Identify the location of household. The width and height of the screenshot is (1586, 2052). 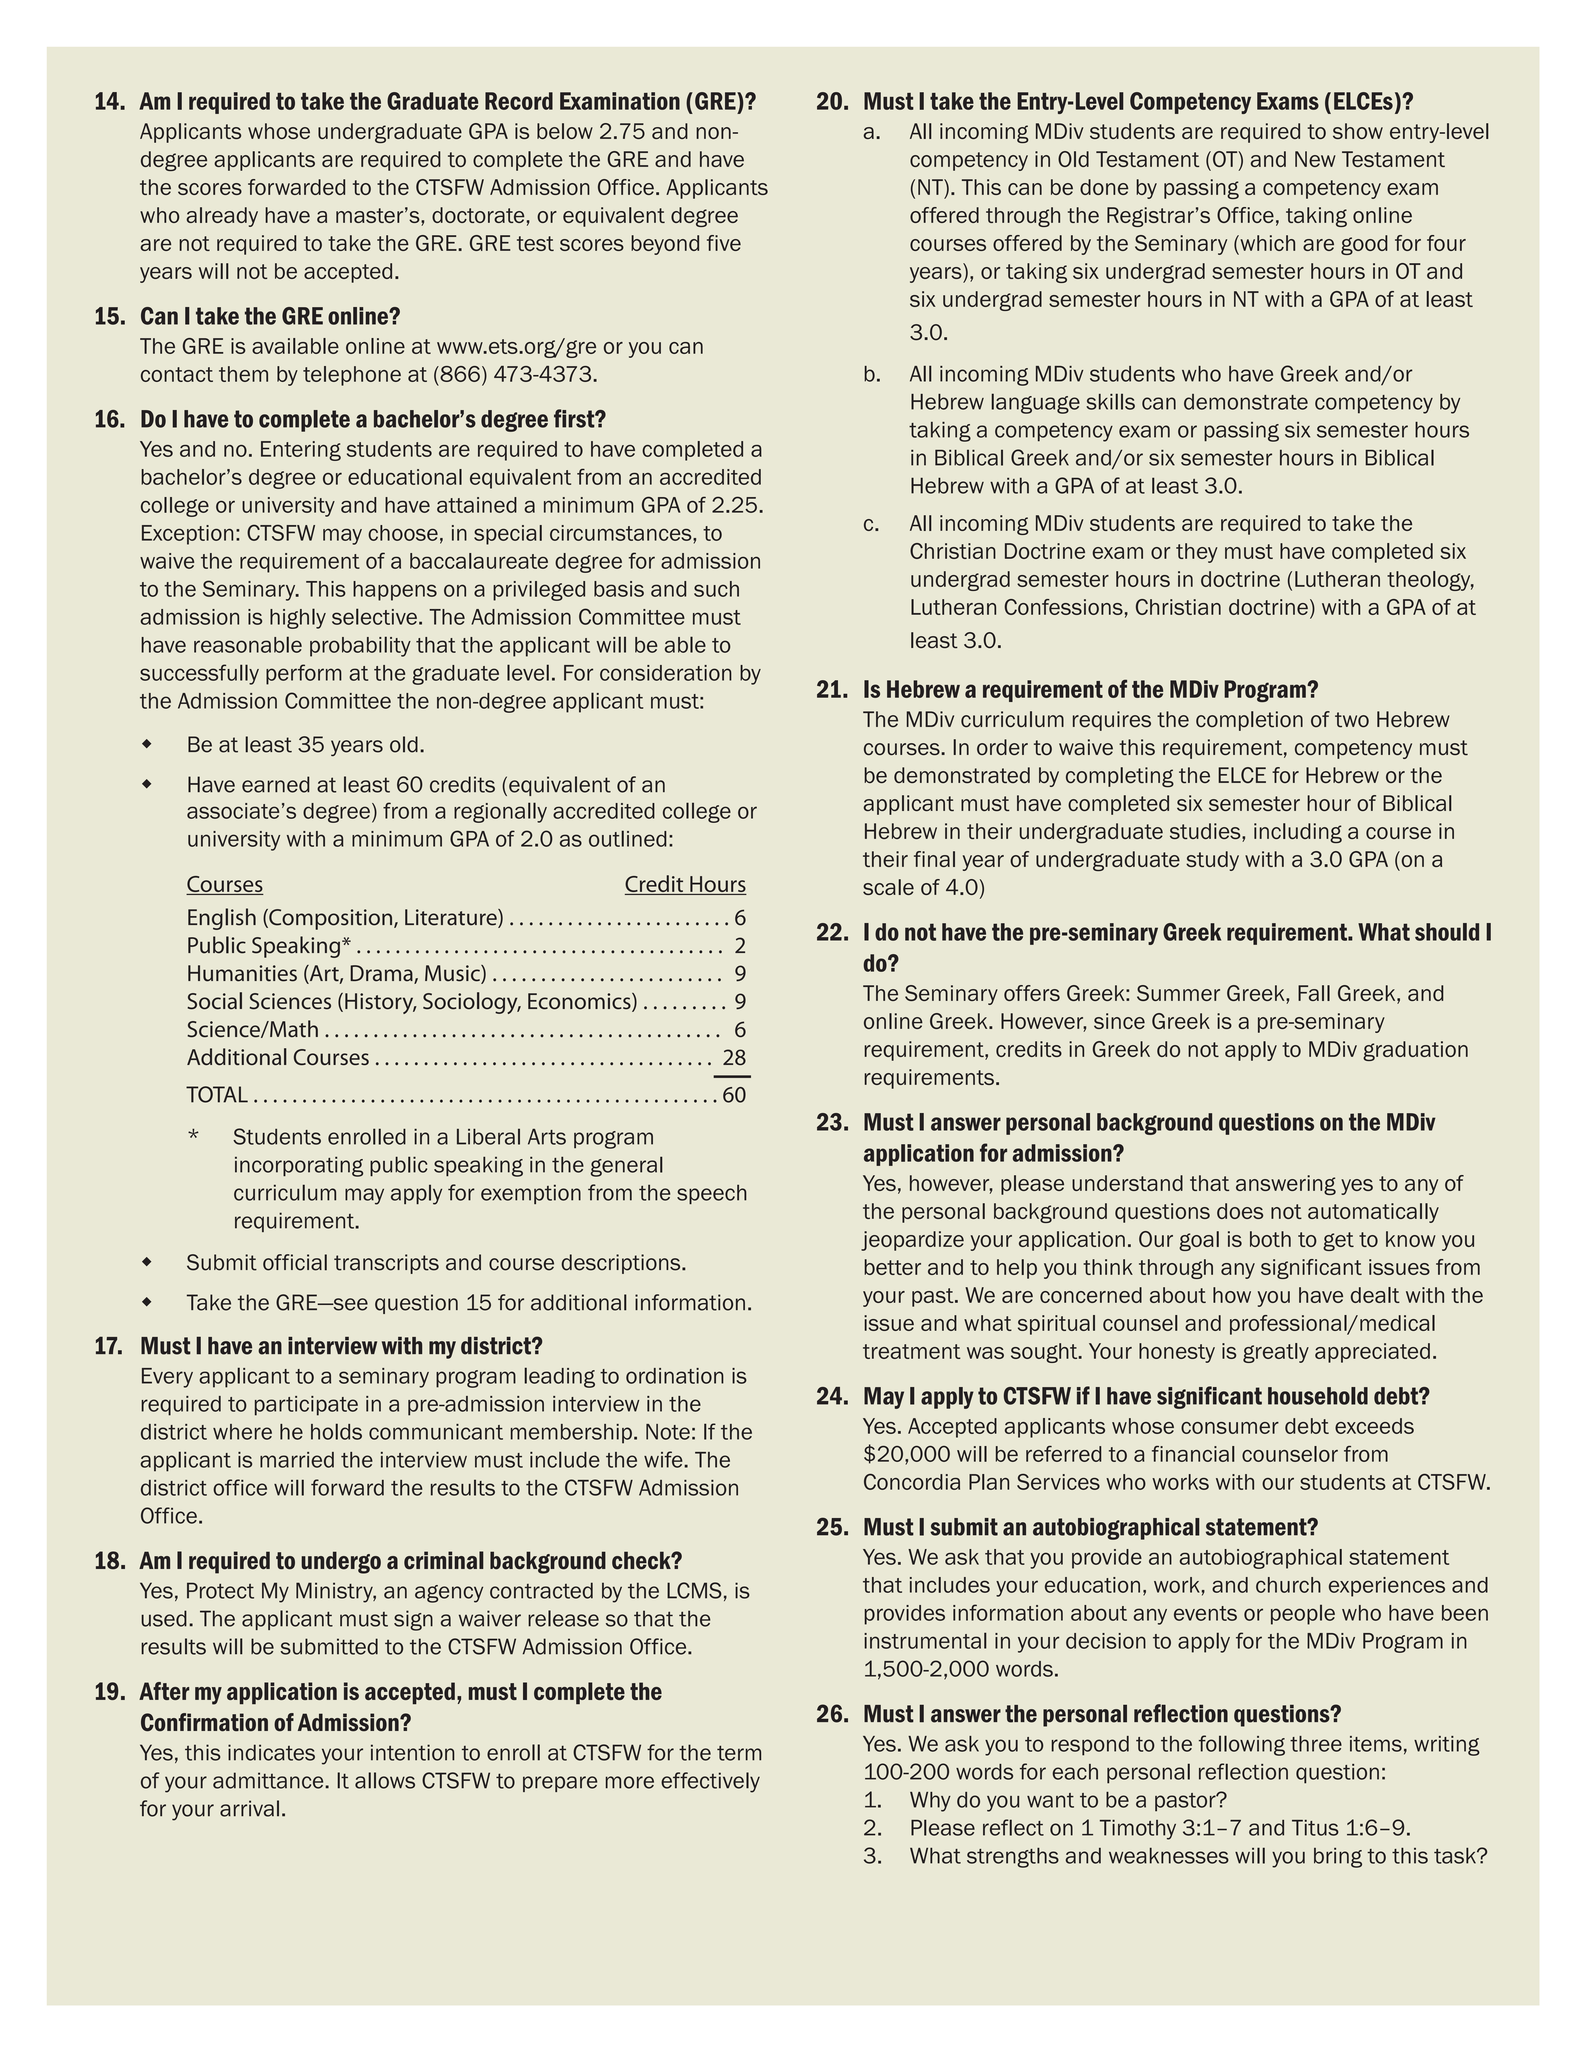
(1318, 1396).
